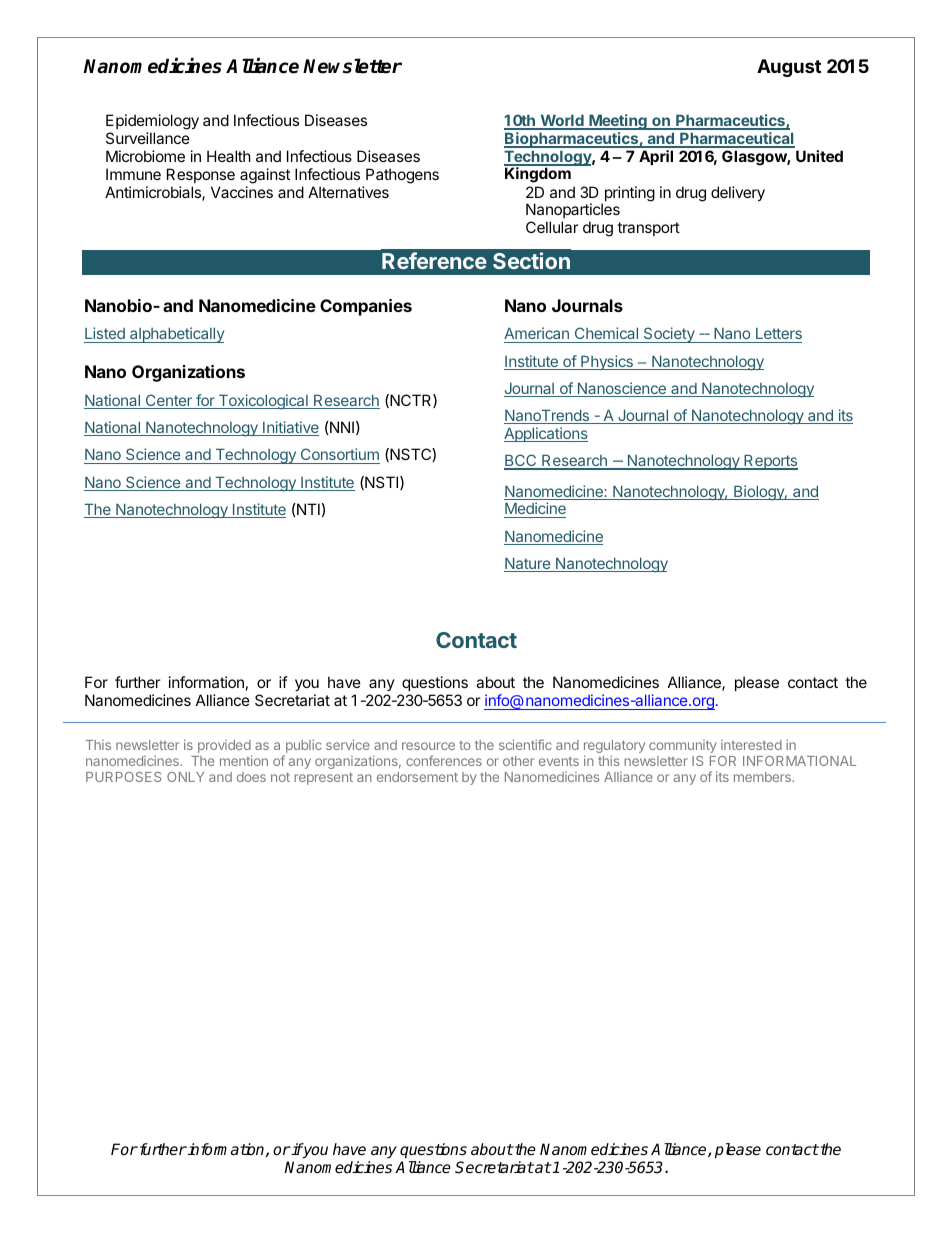 The width and height of the page is (952, 1233). What do you see at coordinates (152, 122) in the page?
I see `Epidemiology` at bounding box center [152, 122].
